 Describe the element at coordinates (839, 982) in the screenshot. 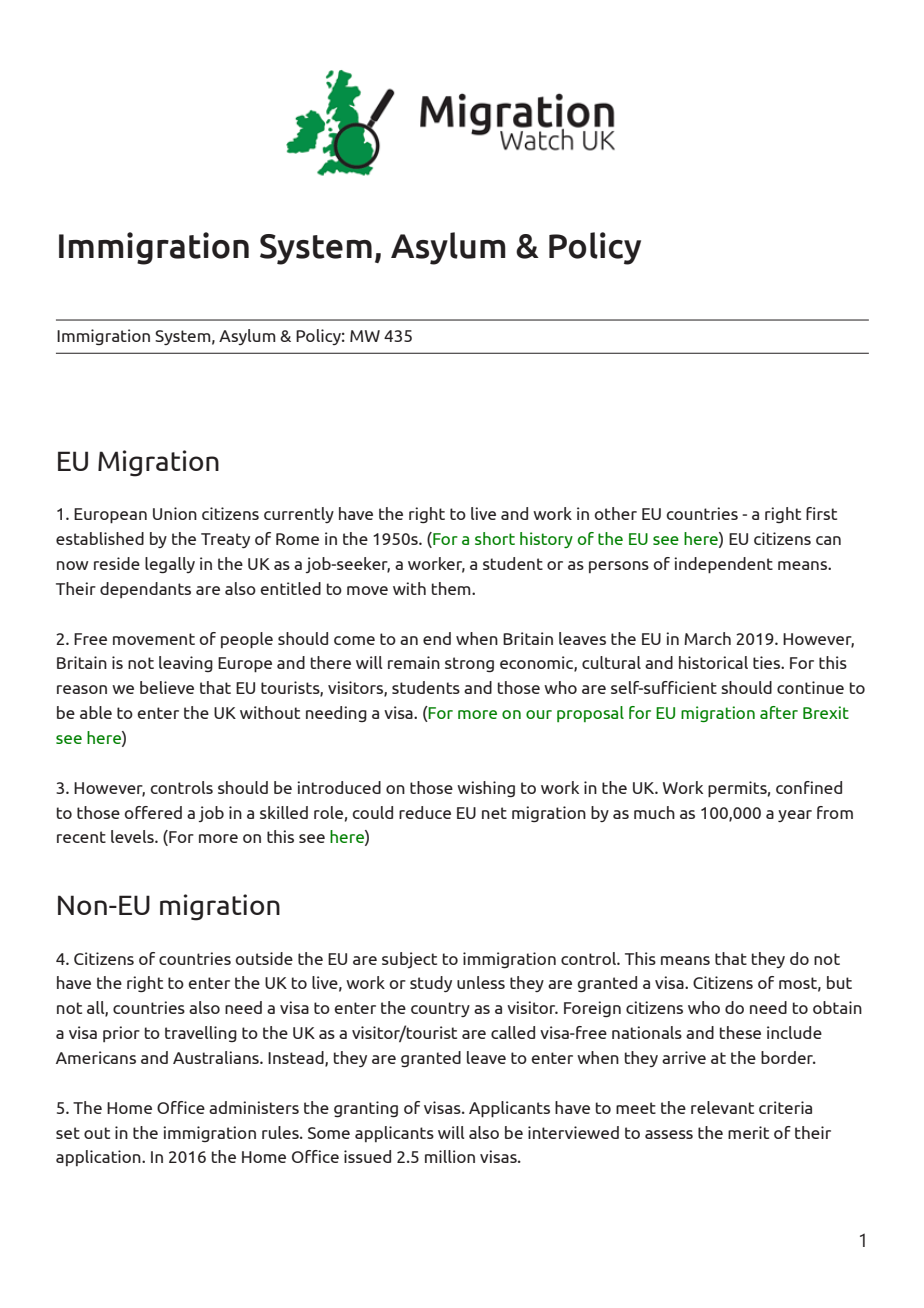

I see `but` at that location.
